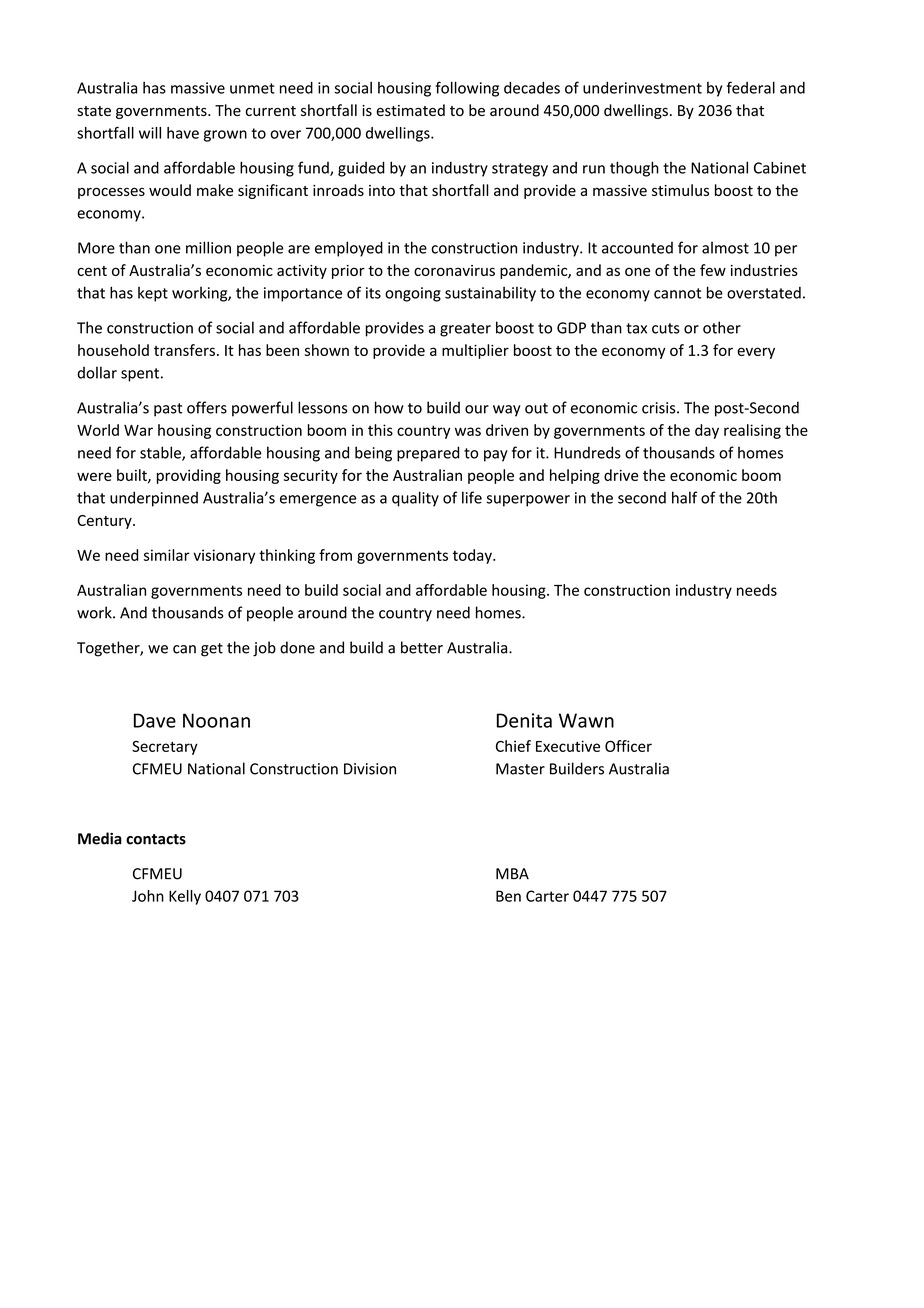 This screenshot has height=1308, width=924. Describe the element at coordinates (410, 110) in the screenshot. I see `estimated` at that location.
